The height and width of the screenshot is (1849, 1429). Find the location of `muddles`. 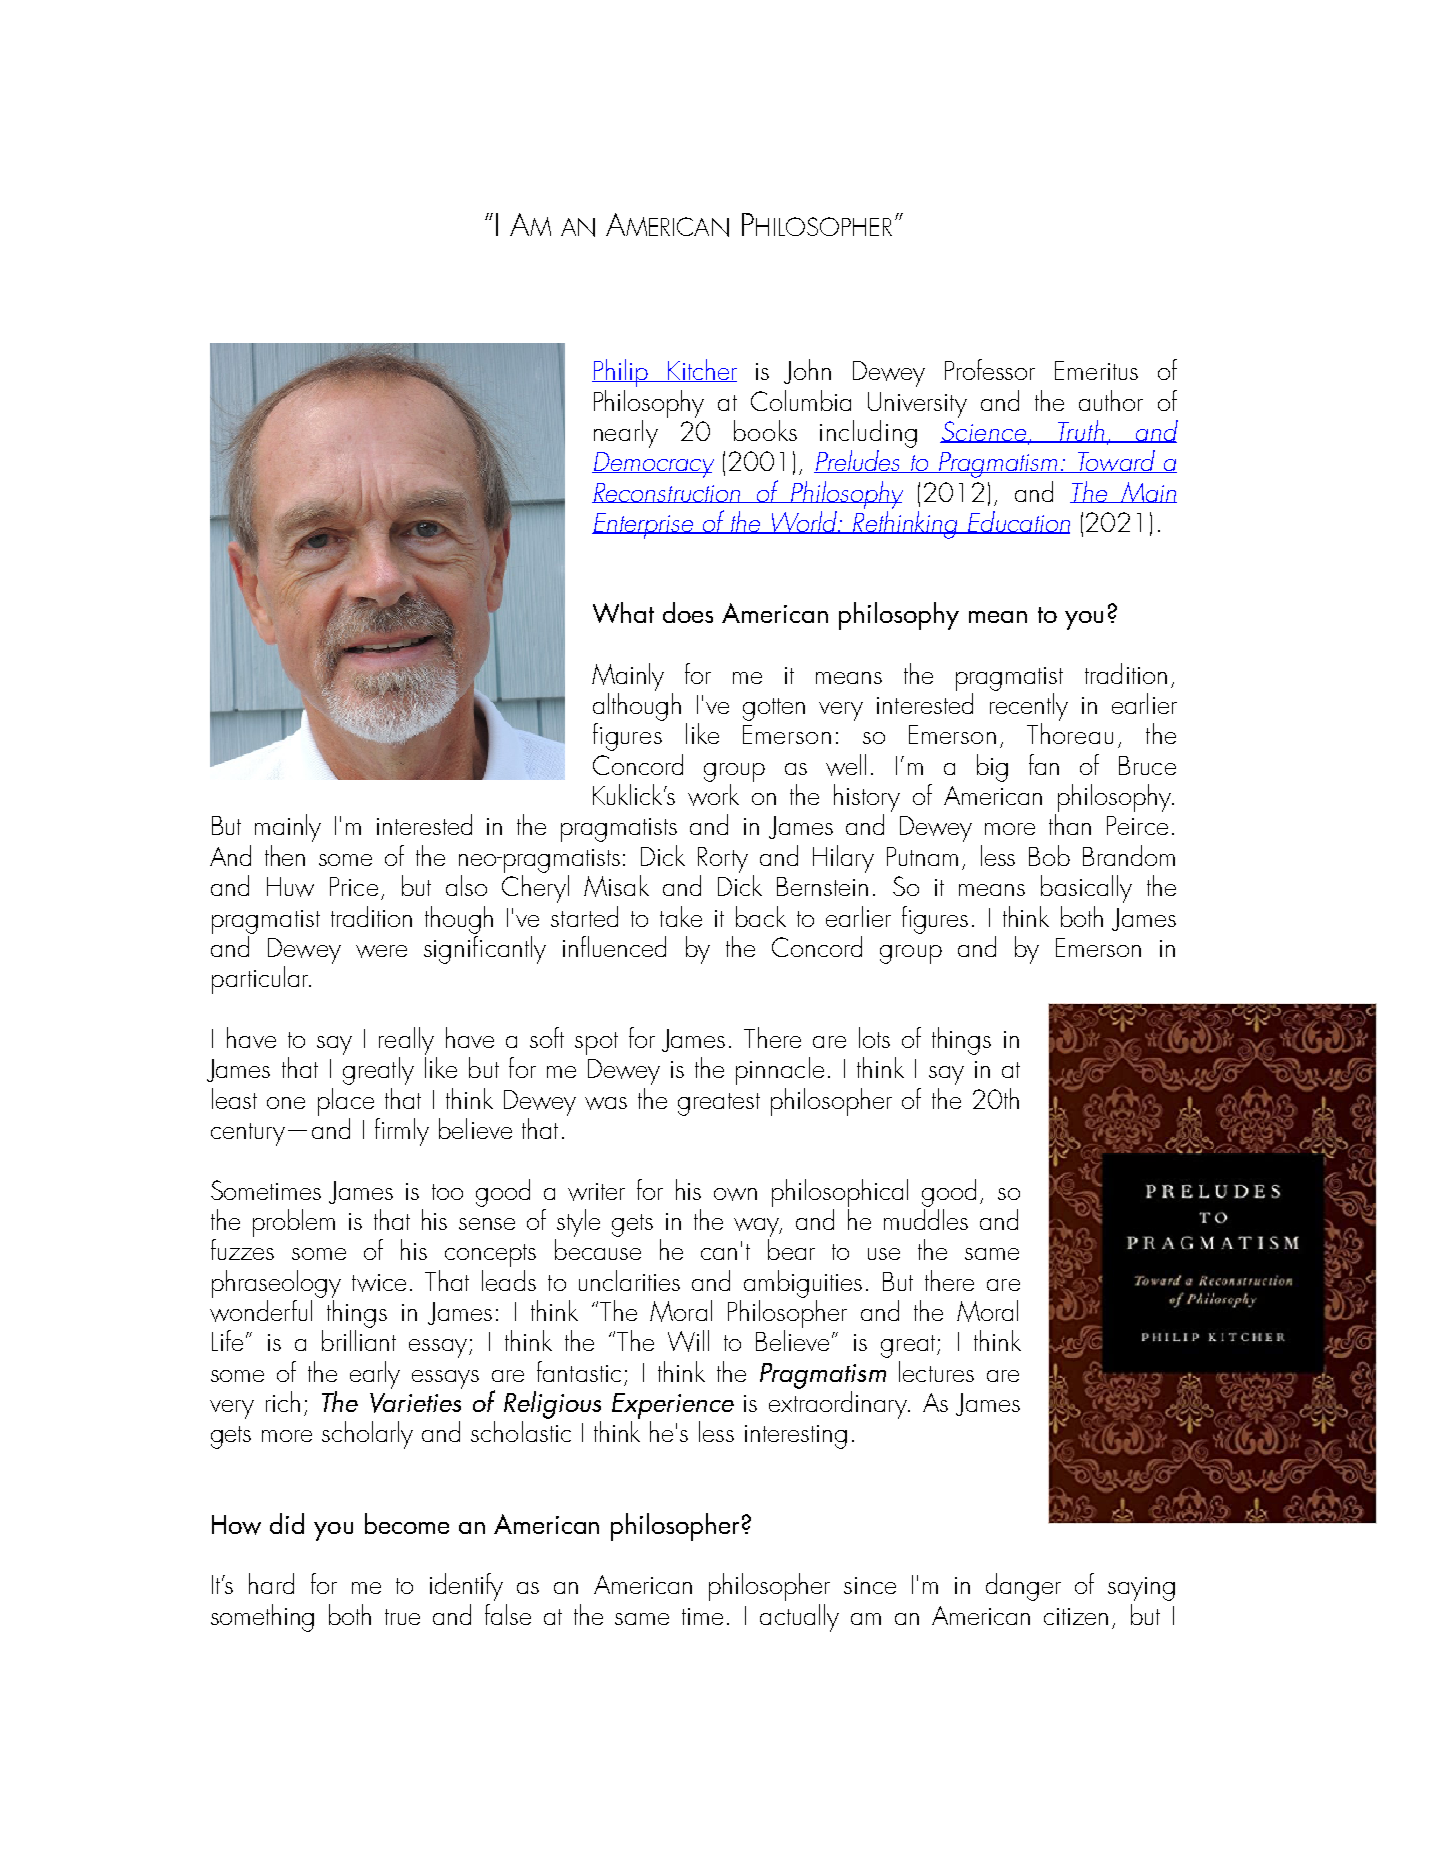

muddles is located at coordinates (926, 1218).
